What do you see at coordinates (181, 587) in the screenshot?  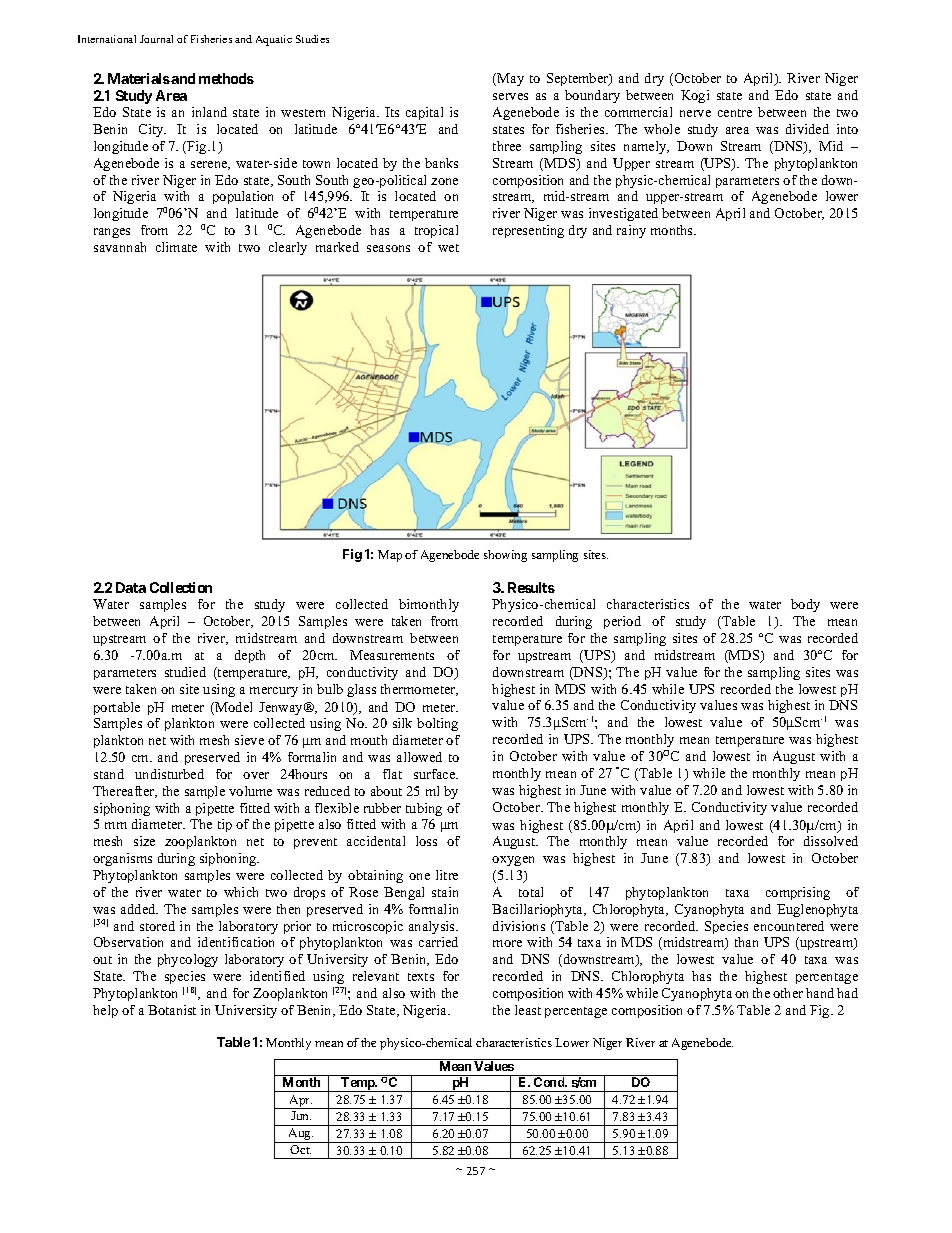 I see `Collection` at bounding box center [181, 587].
